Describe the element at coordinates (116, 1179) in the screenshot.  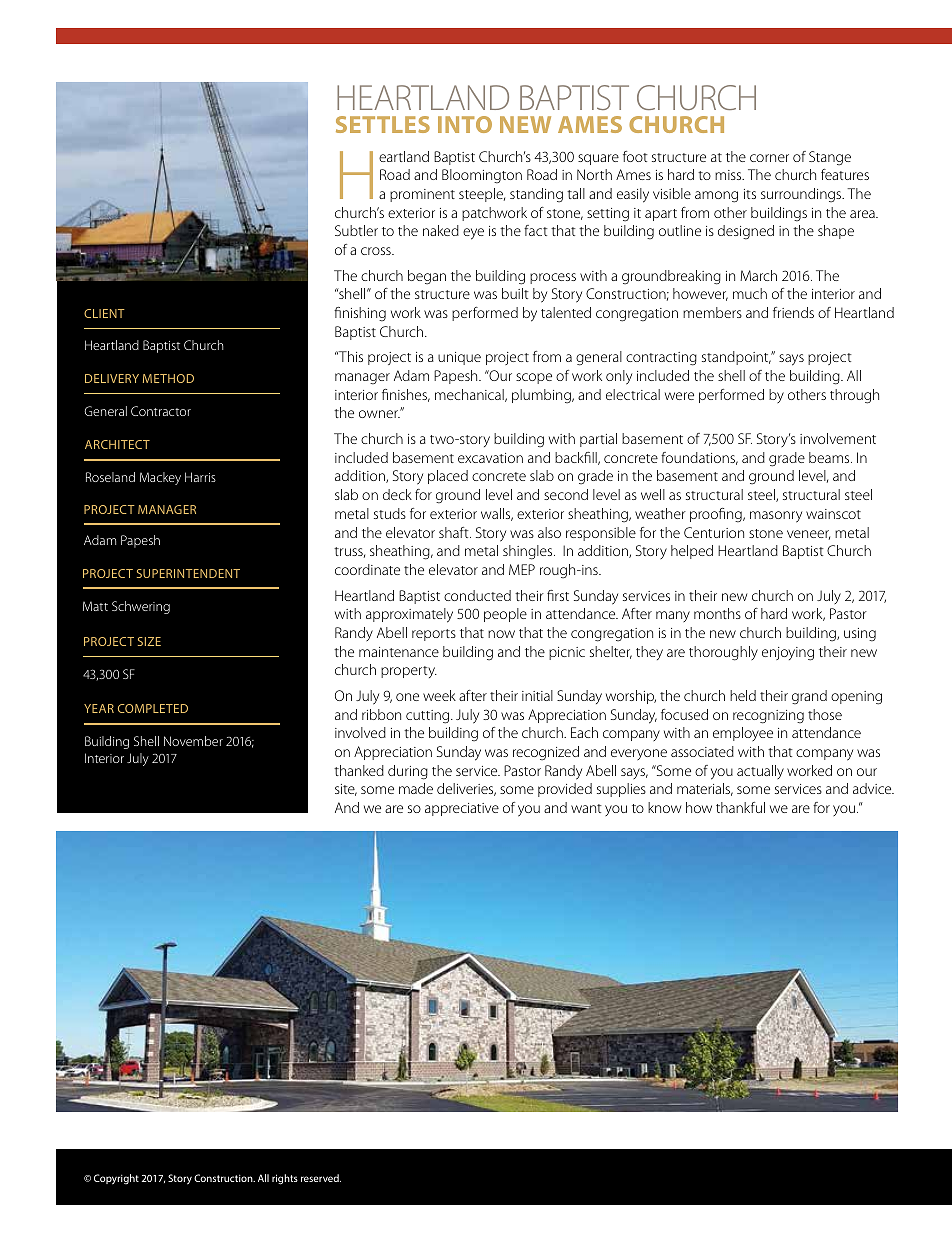
I see `Copyright` at that location.
